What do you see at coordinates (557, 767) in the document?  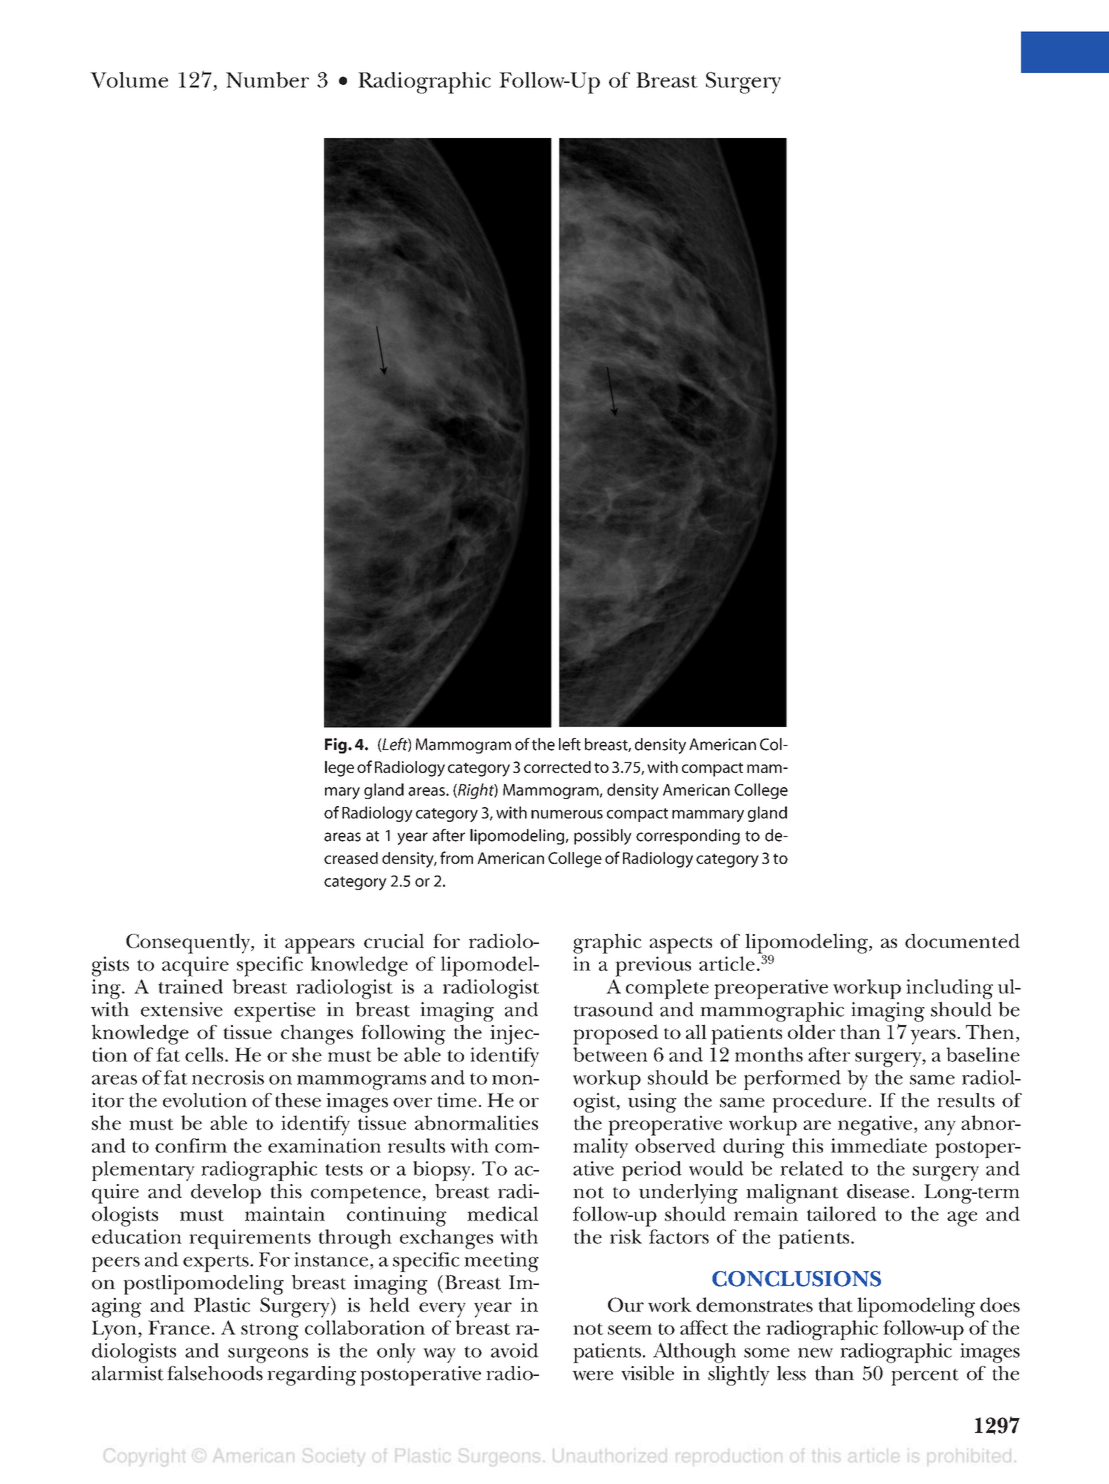 I see `corrected` at bounding box center [557, 767].
